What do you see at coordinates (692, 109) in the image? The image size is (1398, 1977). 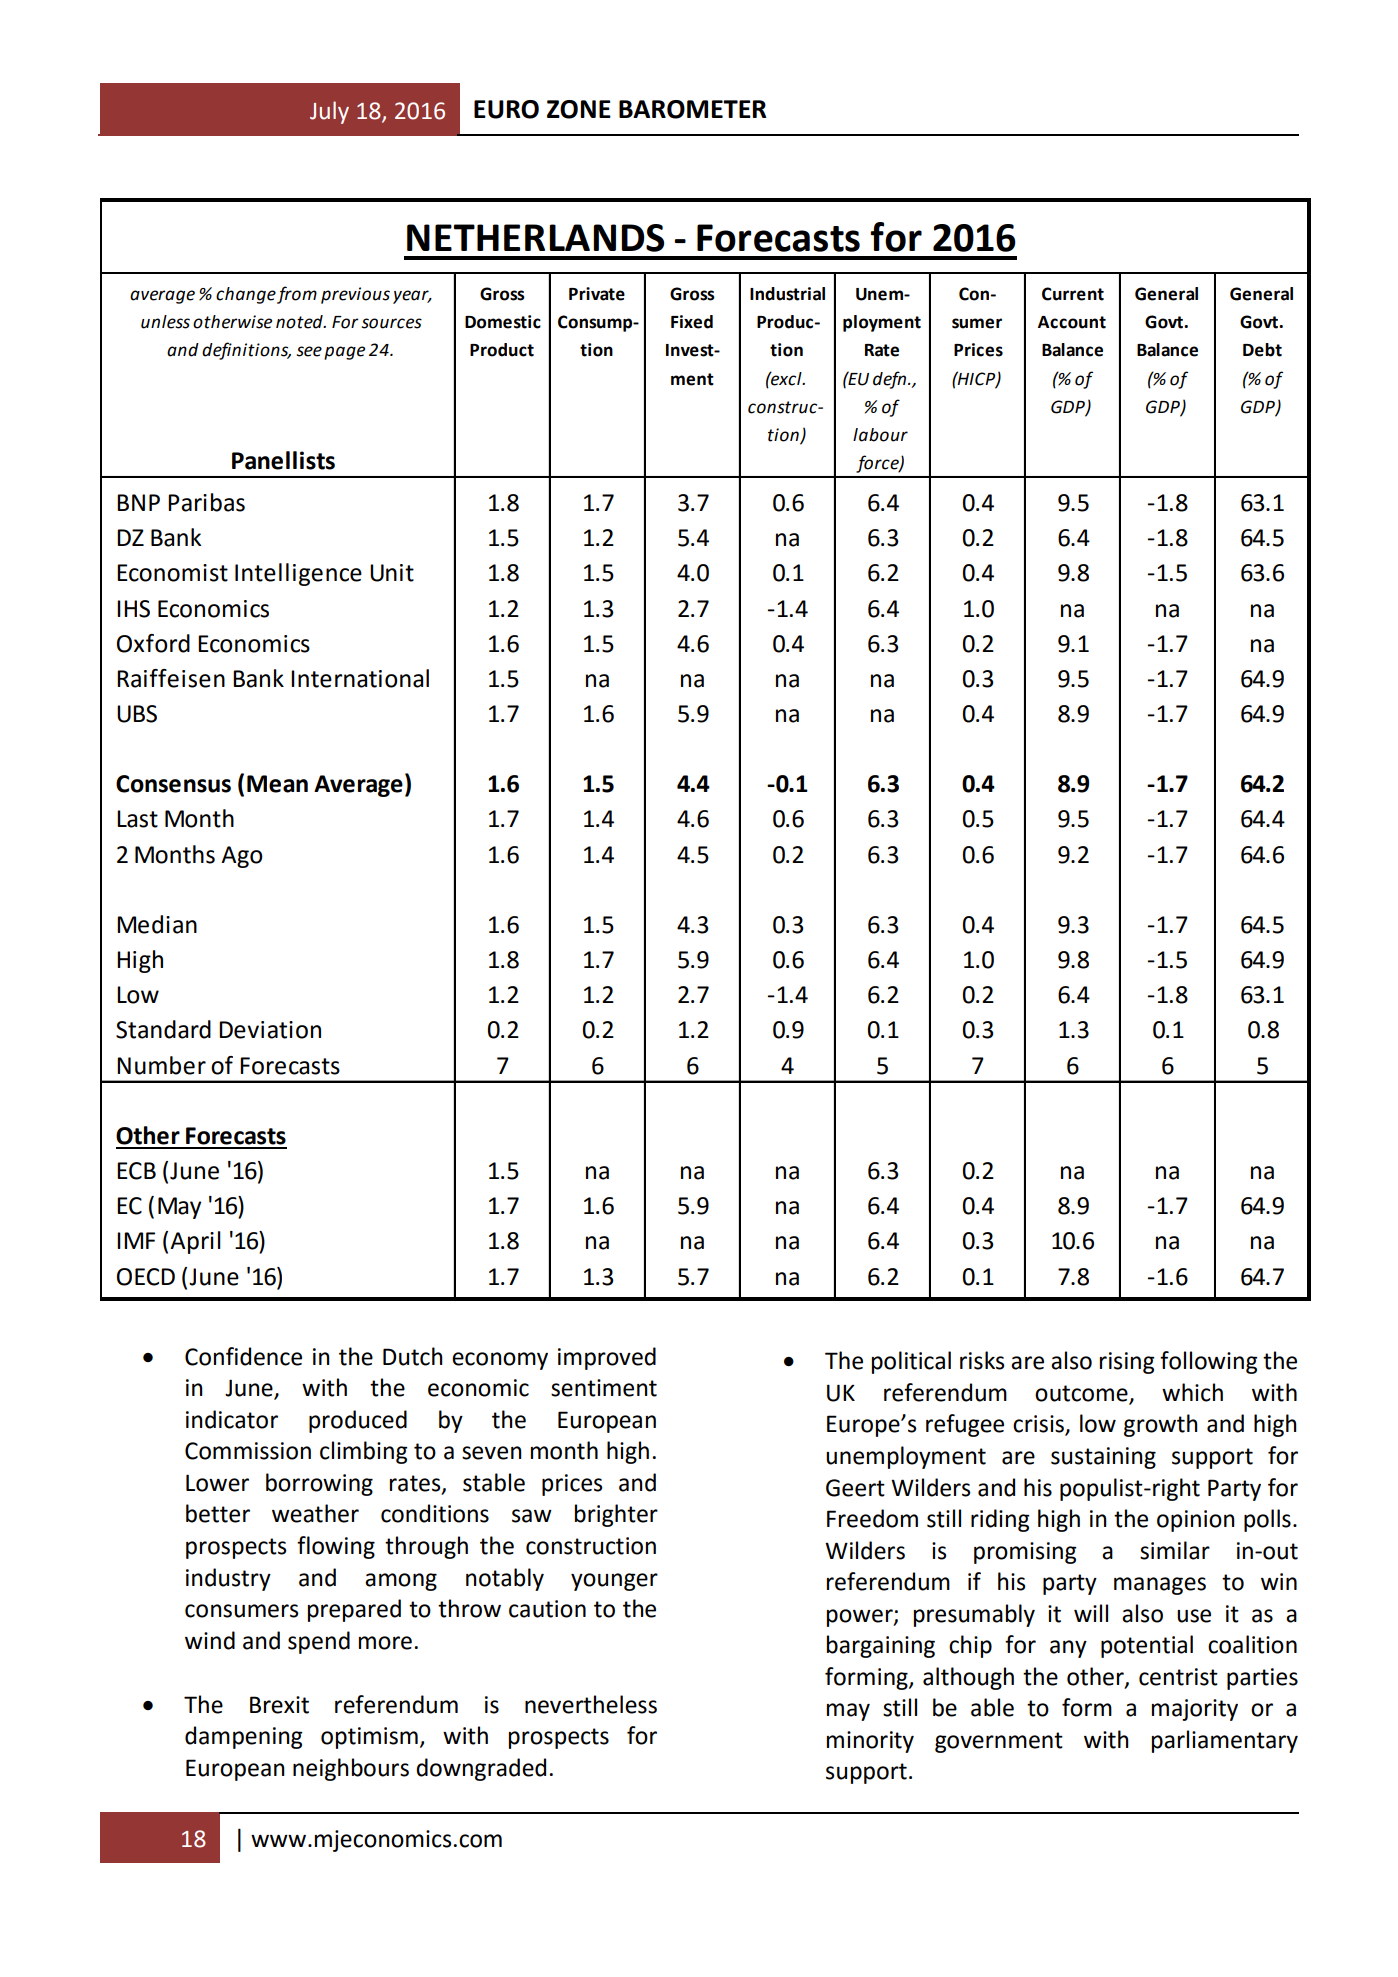 I see `BAROMETER` at bounding box center [692, 109].
